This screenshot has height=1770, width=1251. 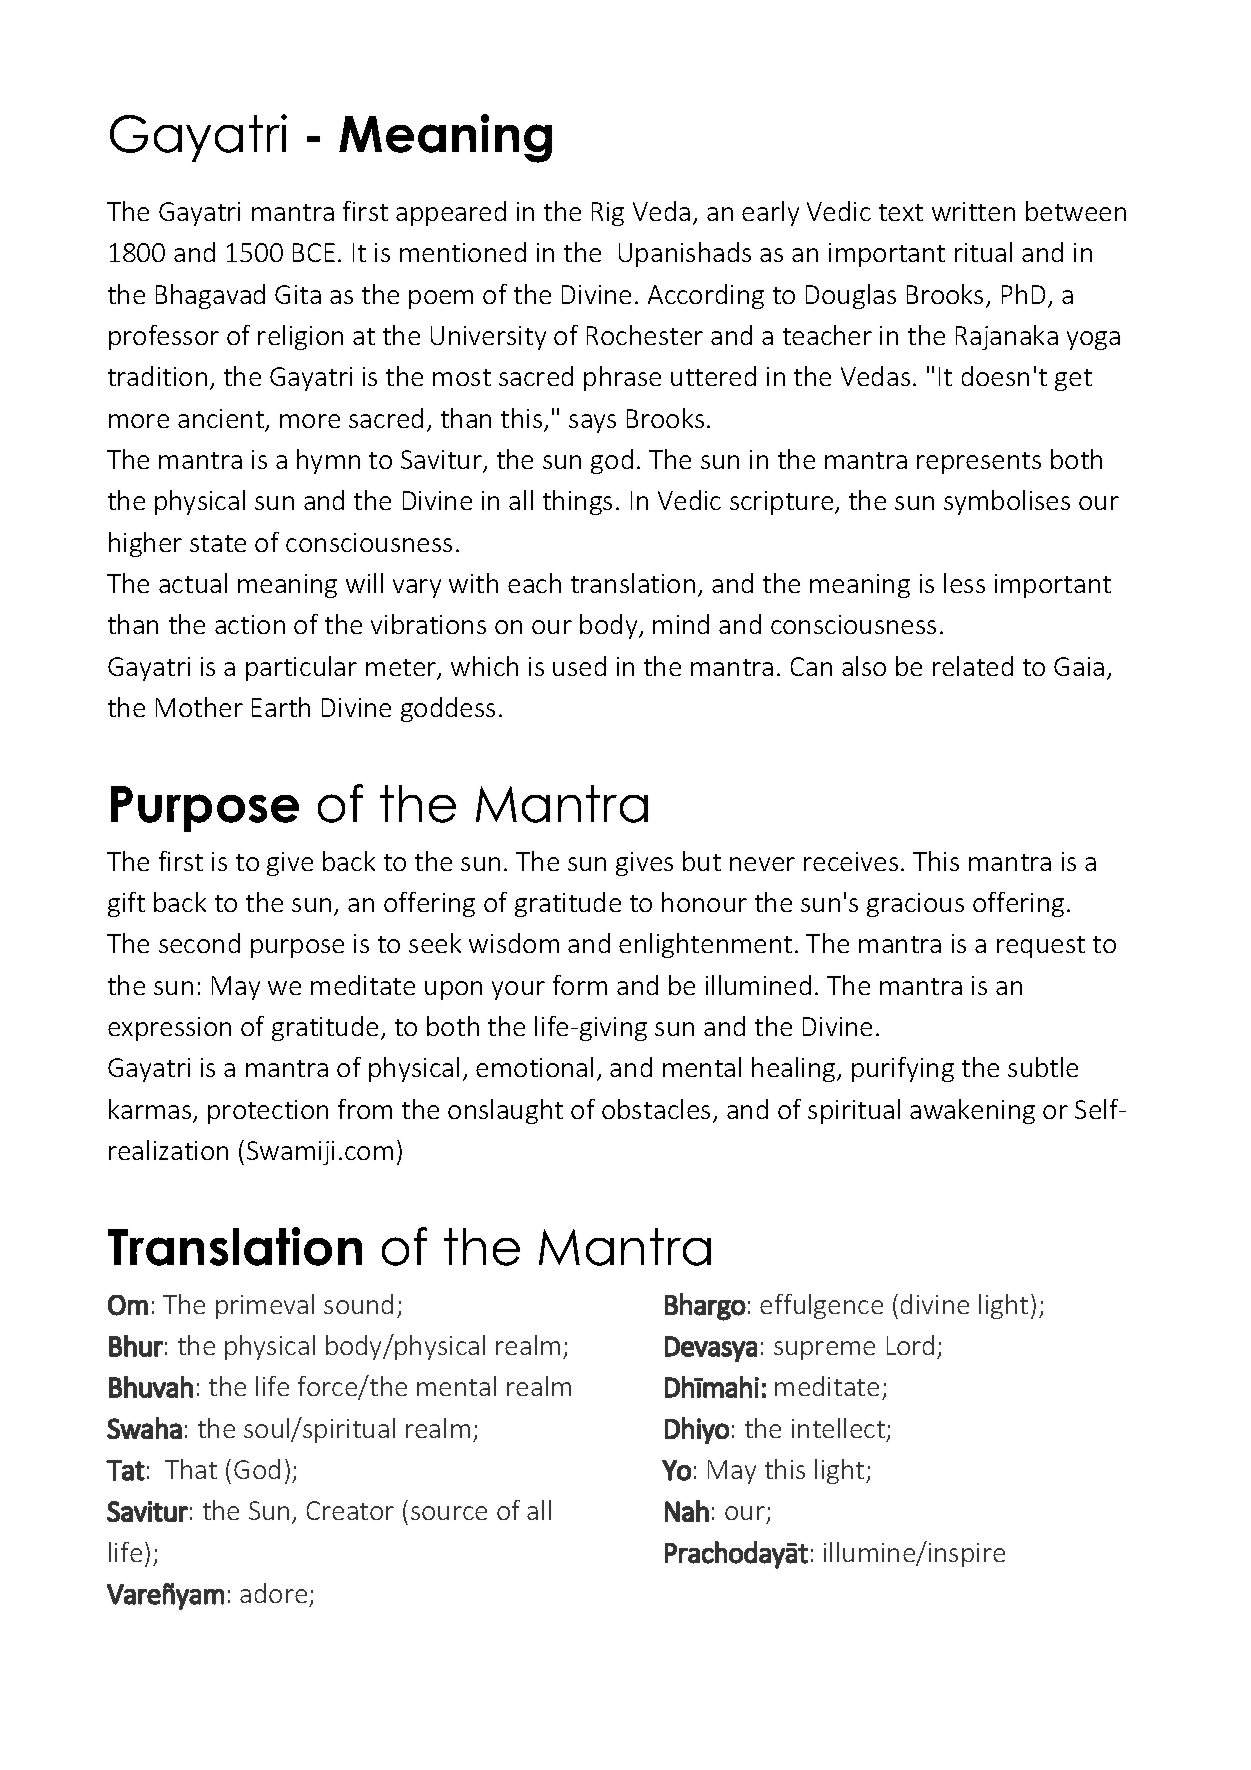 I want to click on gracious, so click(x=915, y=905).
